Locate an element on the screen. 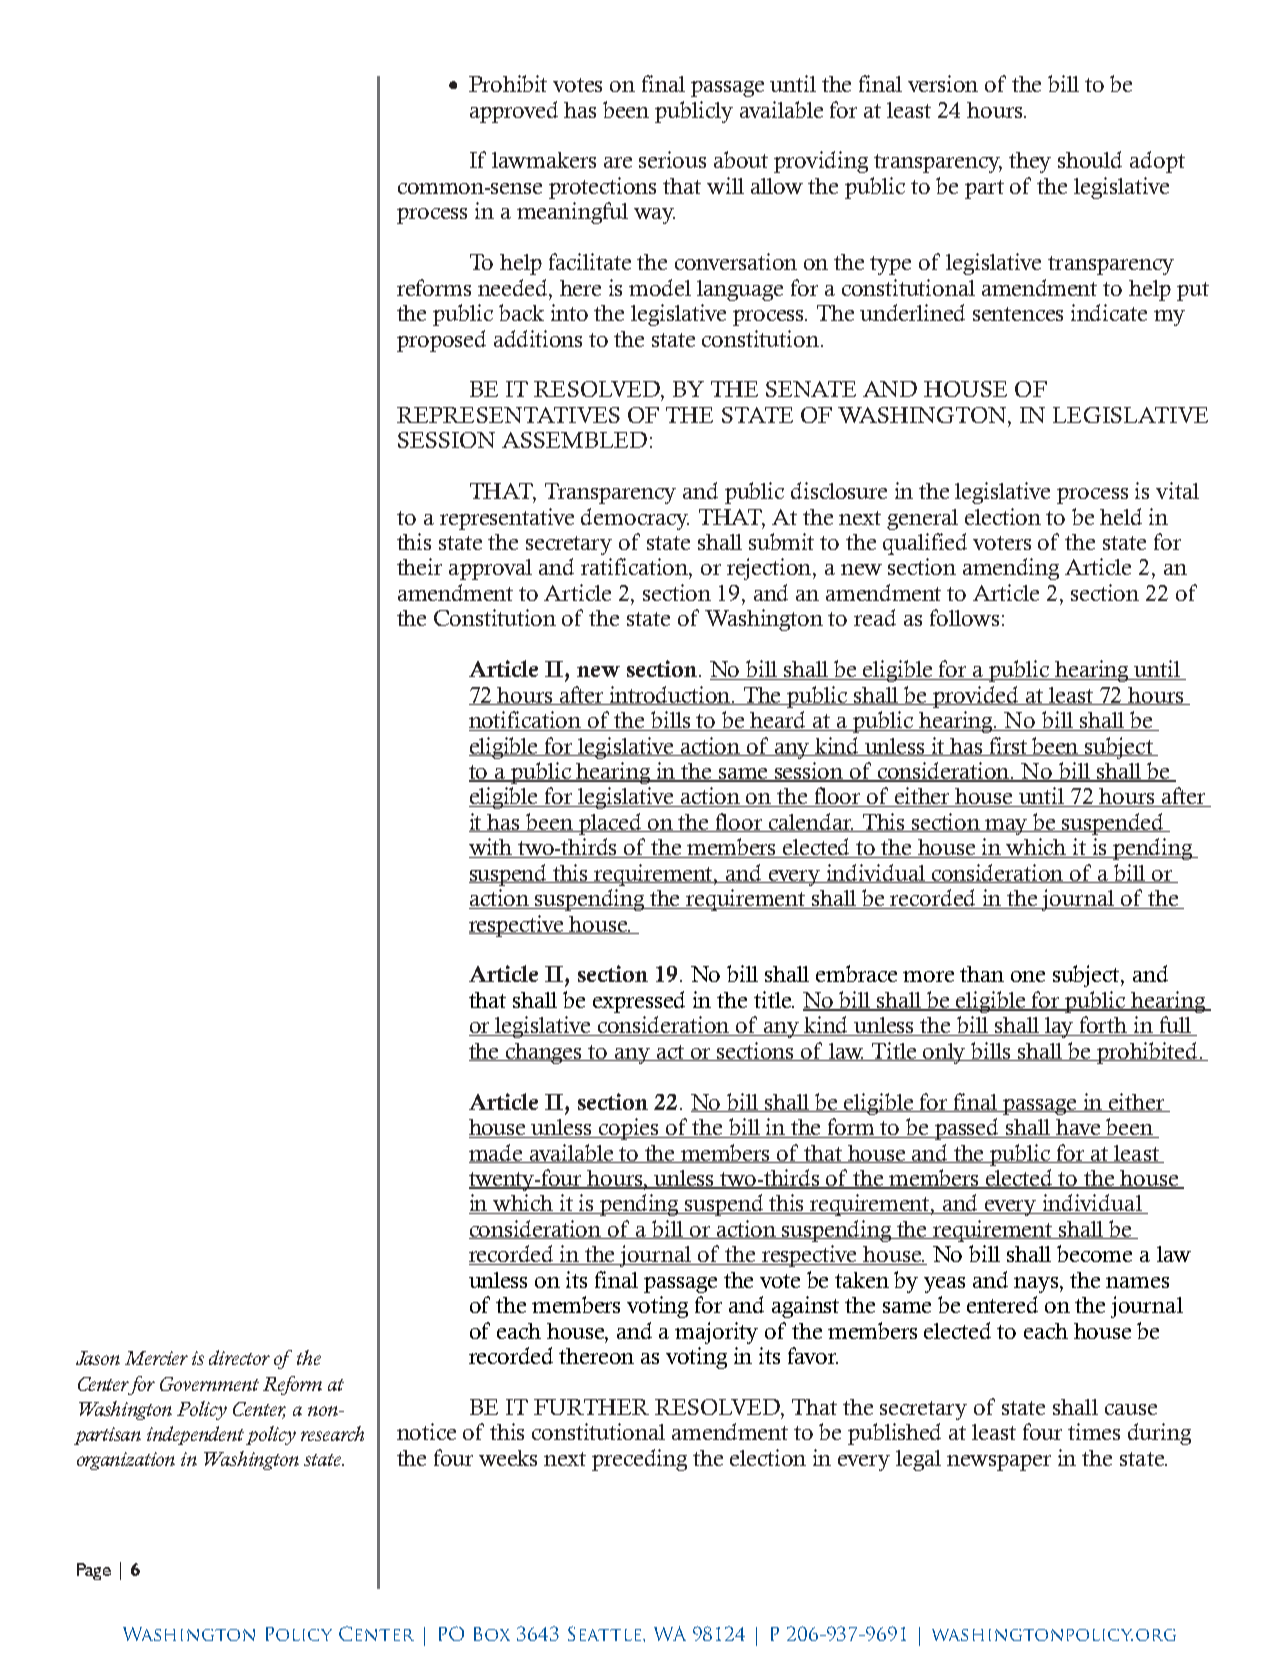  should is located at coordinates (1090, 159).
